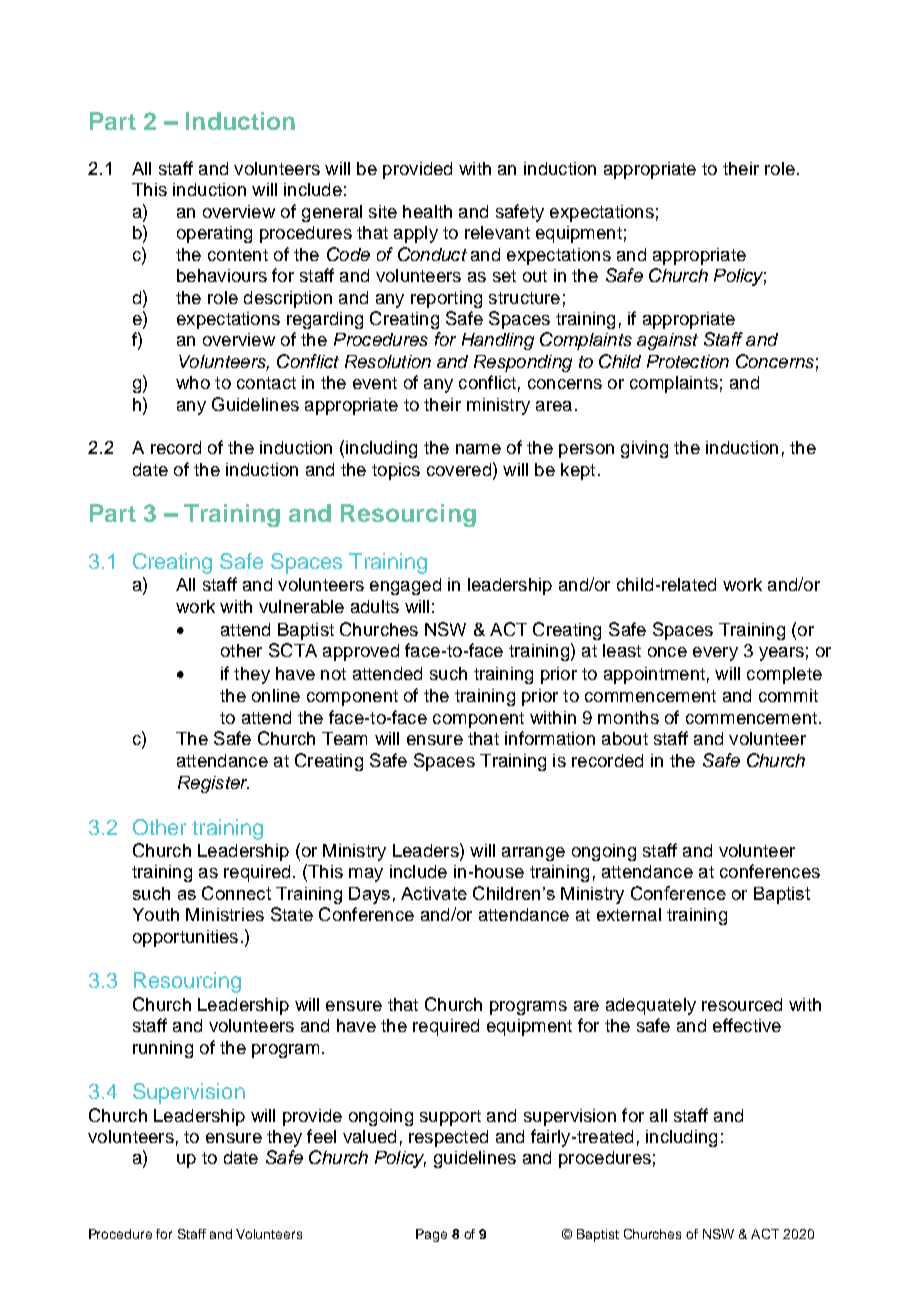  What do you see at coordinates (550, 738) in the document?
I see `information` at bounding box center [550, 738].
